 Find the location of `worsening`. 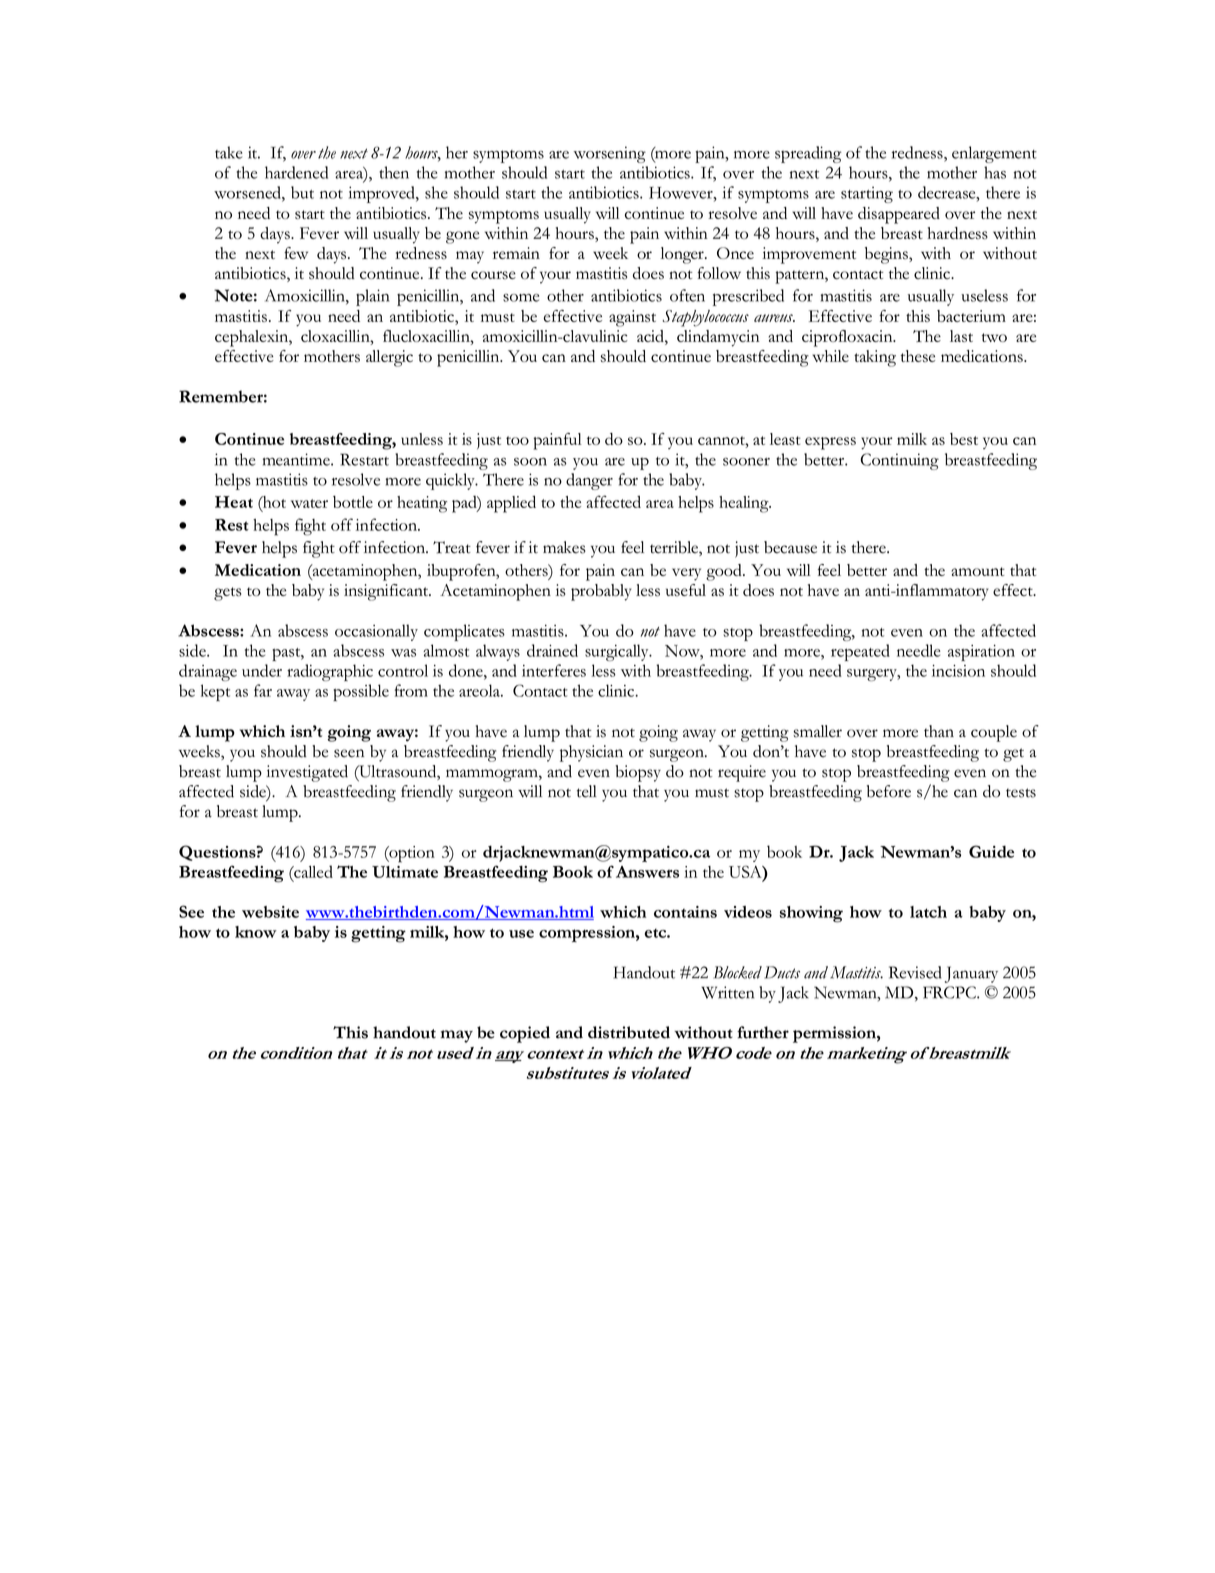

worsening is located at coordinates (609, 154).
